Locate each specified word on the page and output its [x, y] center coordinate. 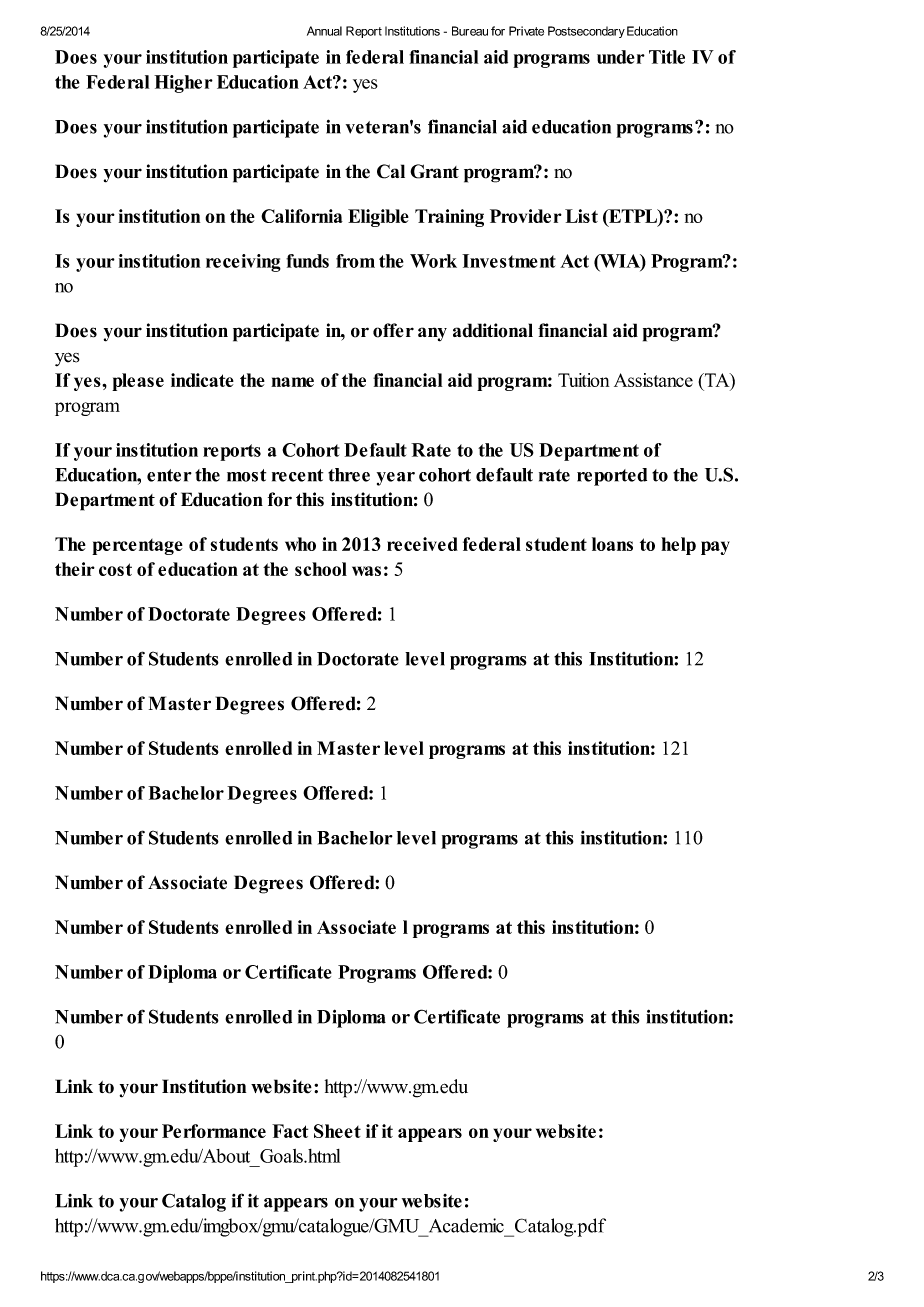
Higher [183, 84]
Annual [324, 31]
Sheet [337, 1131]
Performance [214, 1131]
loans [612, 544]
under [621, 57]
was [366, 571]
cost [115, 569]
